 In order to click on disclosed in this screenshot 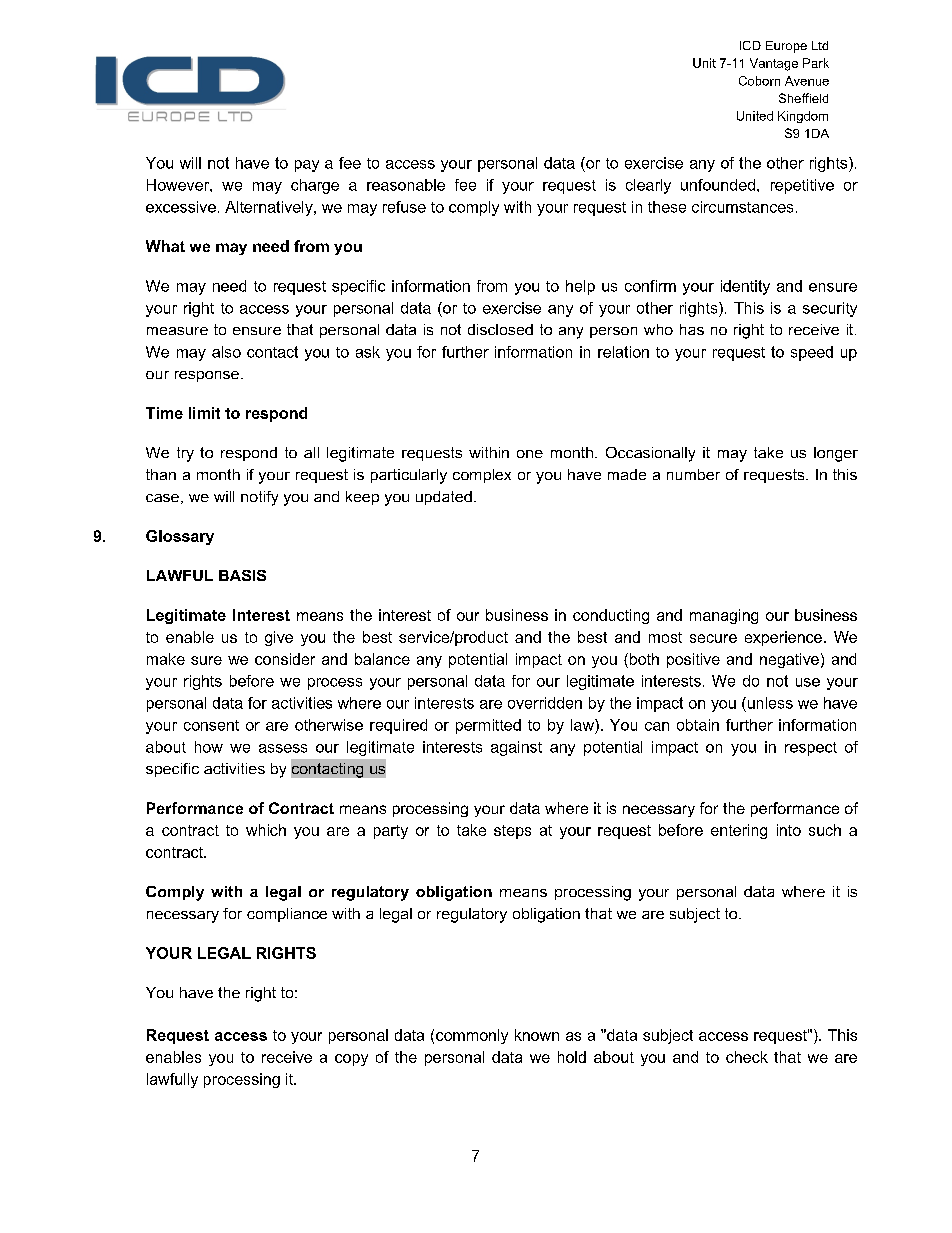, I will do `click(500, 329)`.
